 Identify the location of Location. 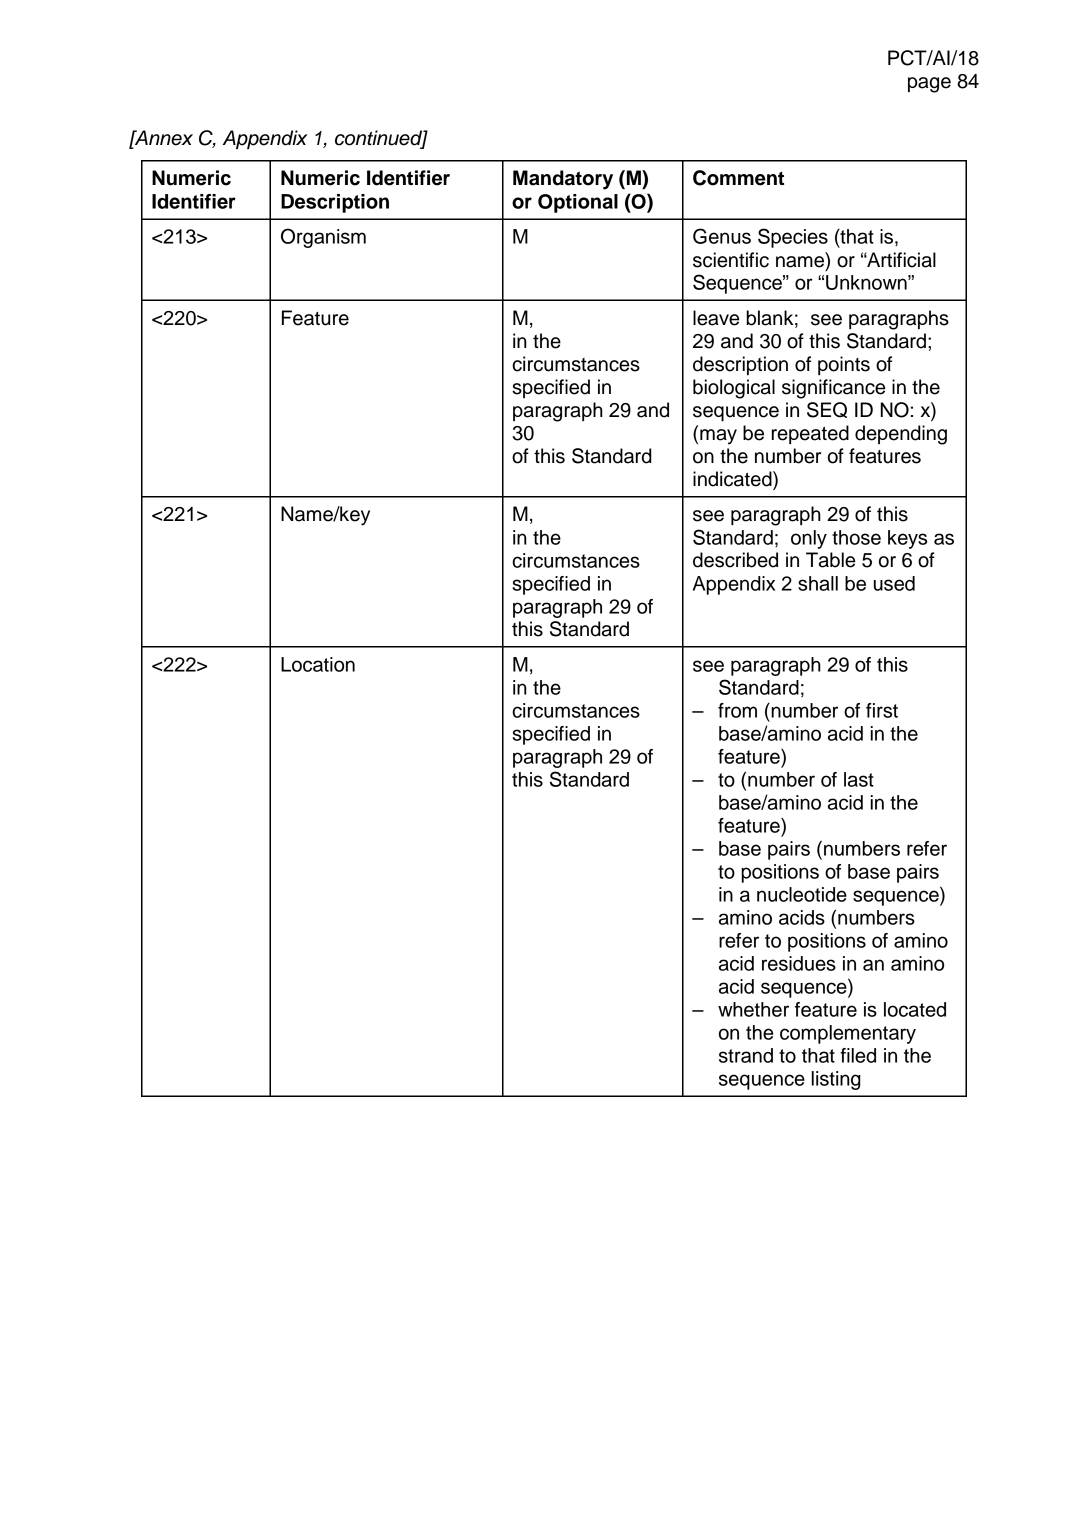
(318, 664).
